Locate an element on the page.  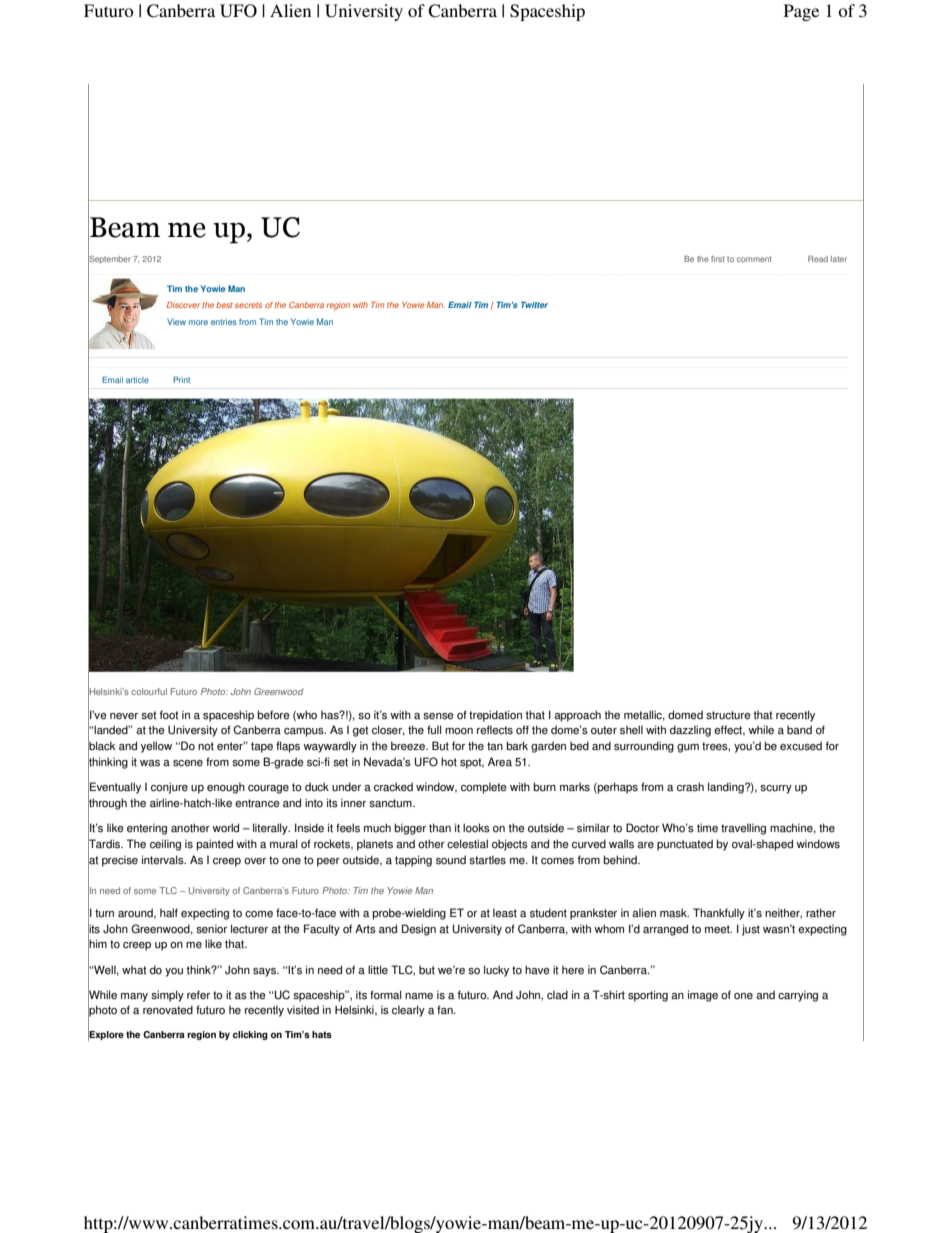
conjure is located at coordinates (169, 788).
